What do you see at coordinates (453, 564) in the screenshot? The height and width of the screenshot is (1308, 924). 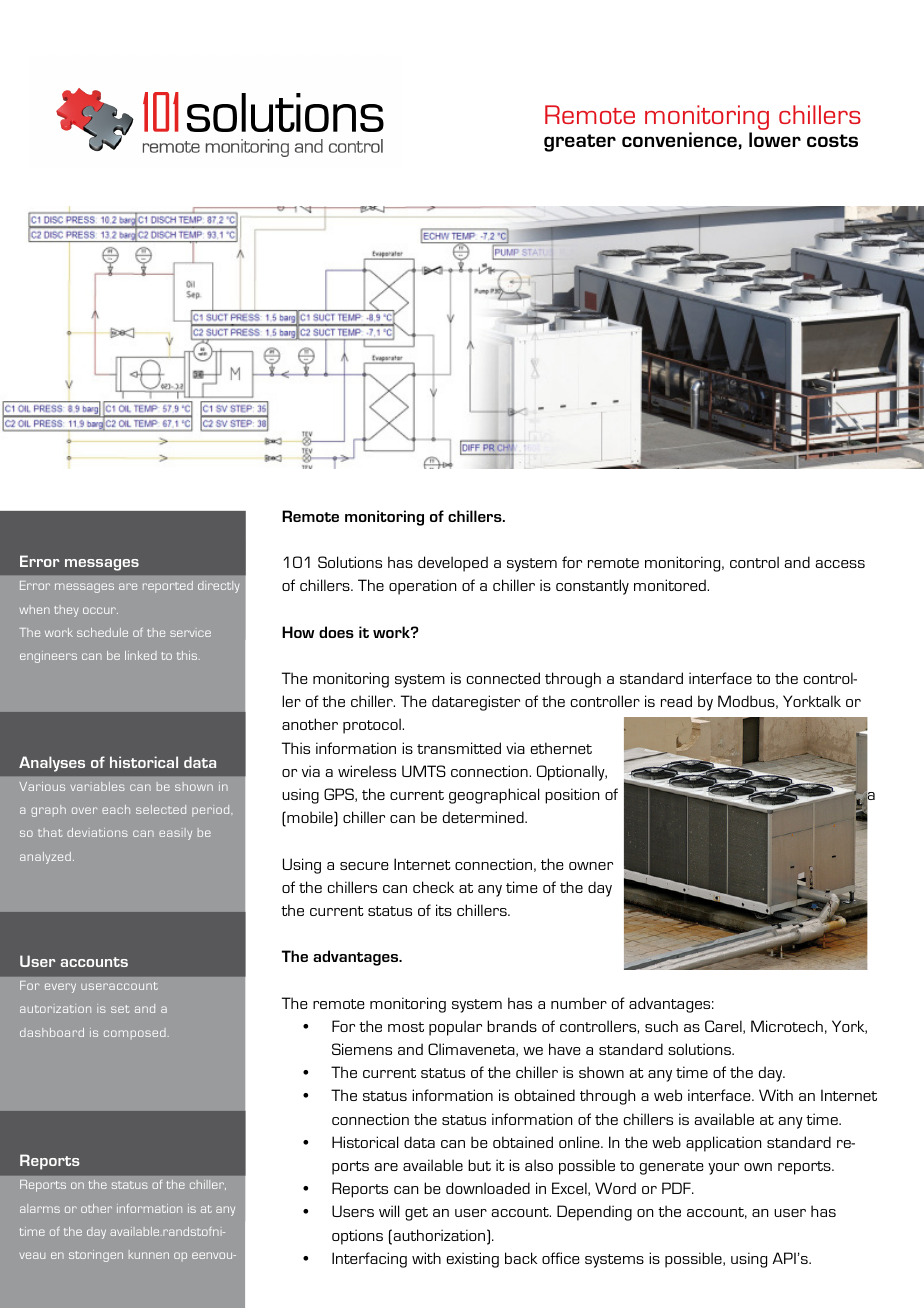 I see `developed` at bounding box center [453, 564].
